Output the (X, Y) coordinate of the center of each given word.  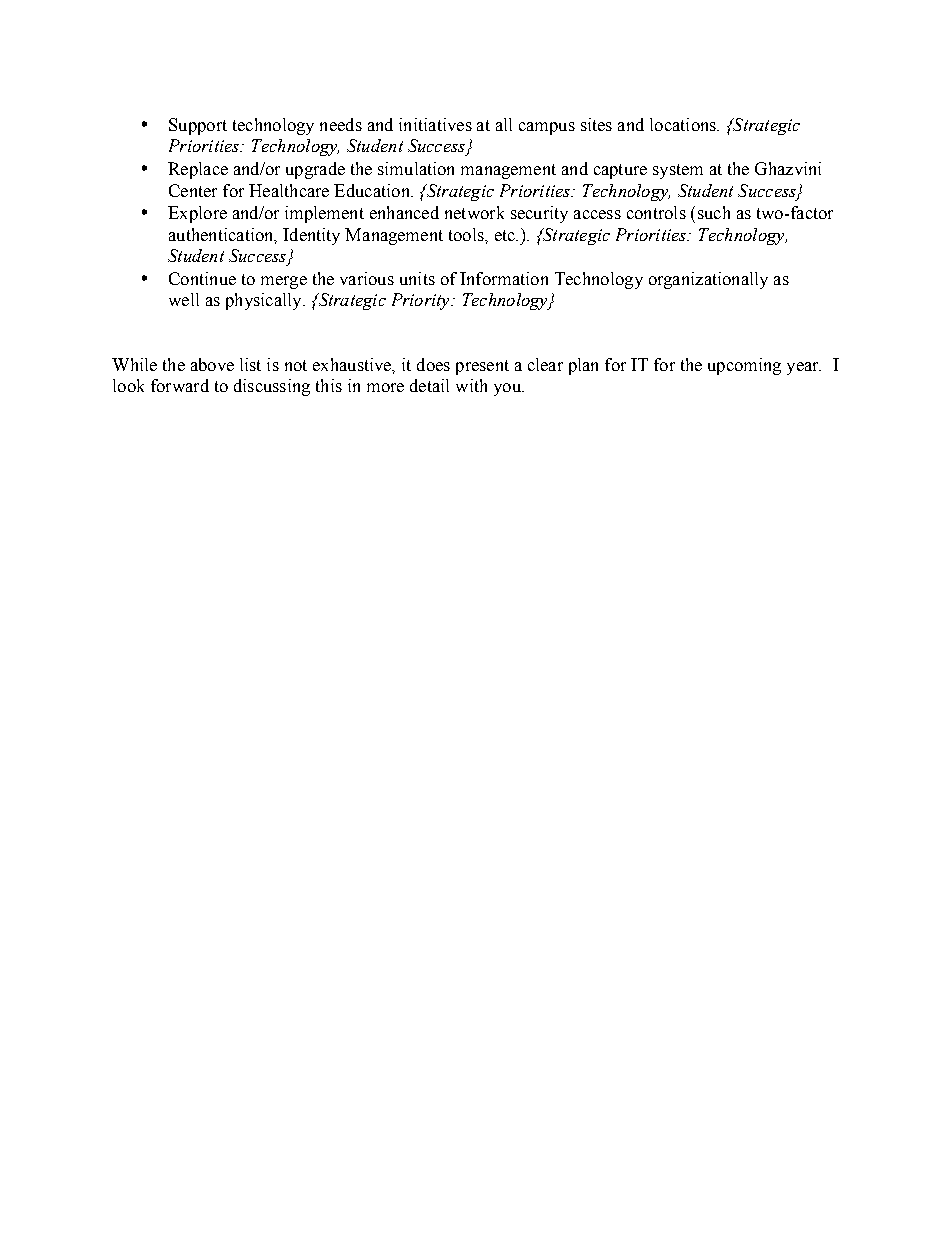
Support (198, 126)
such (714, 212)
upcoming (744, 366)
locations (684, 124)
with (471, 385)
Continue (202, 278)
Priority (422, 301)
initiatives (435, 124)
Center (193, 190)
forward (180, 385)
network (474, 212)
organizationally (708, 280)
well (184, 299)
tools (467, 234)
